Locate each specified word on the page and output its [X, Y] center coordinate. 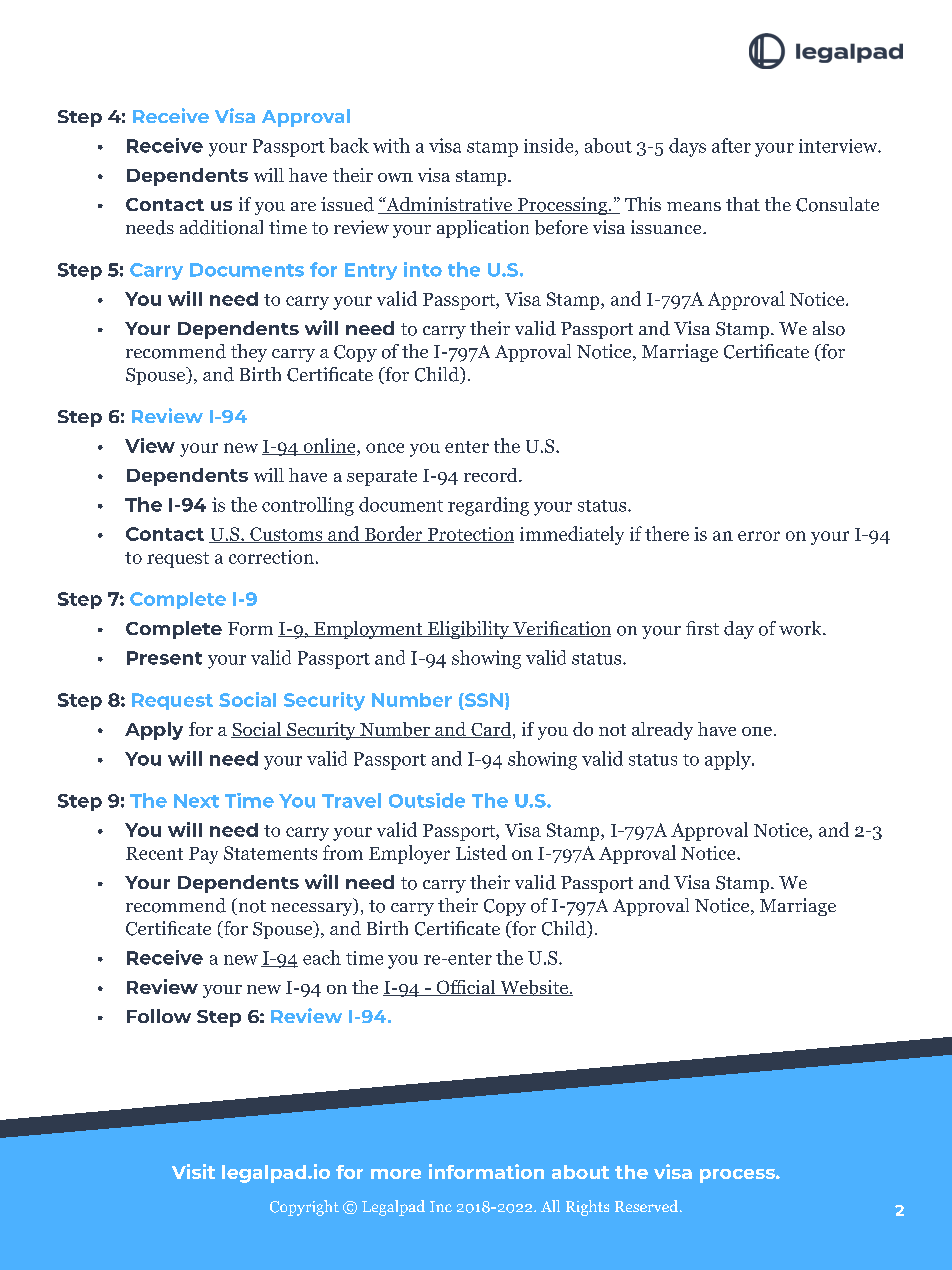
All [550, 1206]
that [743, 204]
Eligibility [468, 630]
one [757, 731]
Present [164, 658]
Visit [193, 1171]
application [483, 229]
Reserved [648, 1206]
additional [221, 227]
